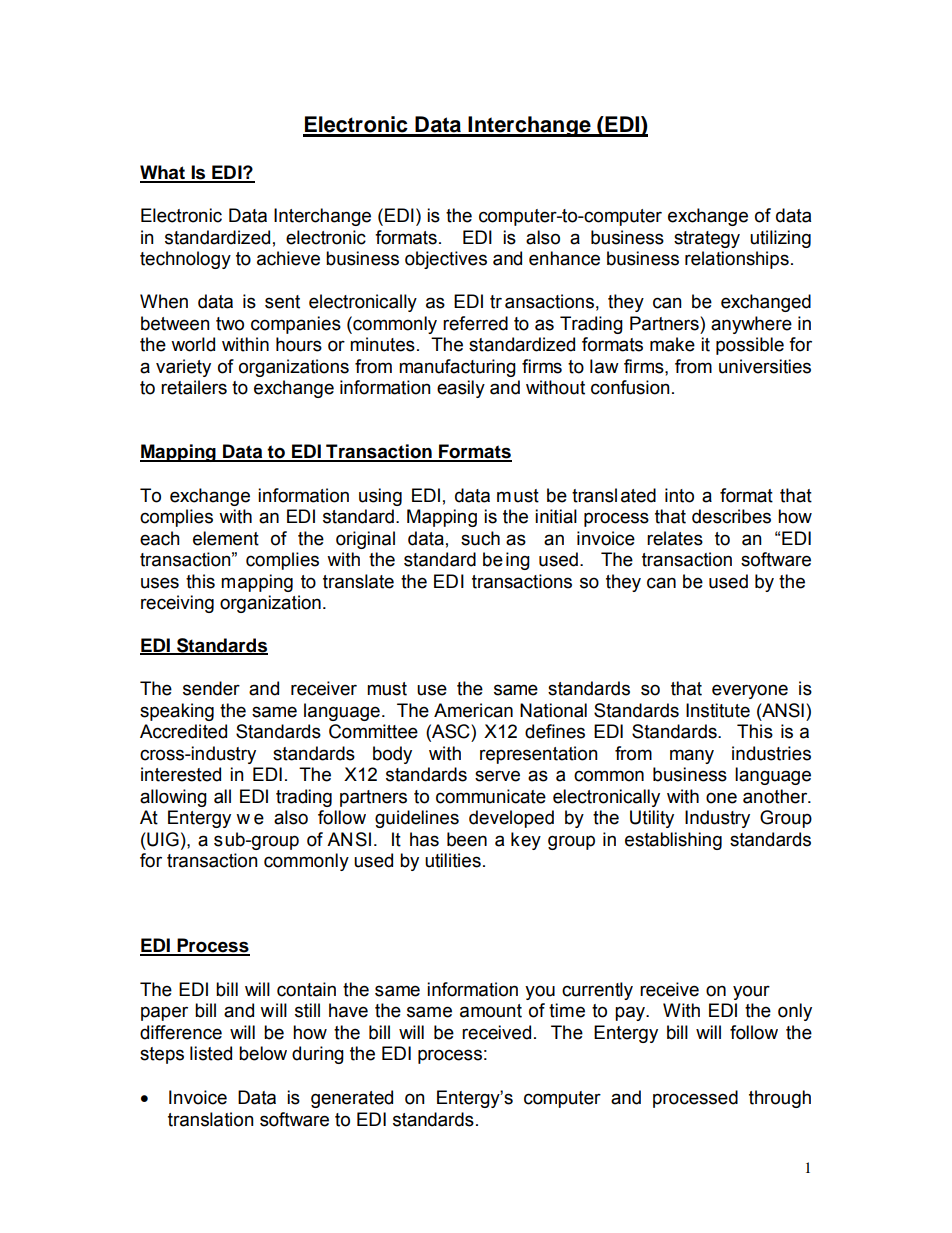 The width and height of the screenshot is (952, 1233). I want to click on allowing, so click(173, 798).
